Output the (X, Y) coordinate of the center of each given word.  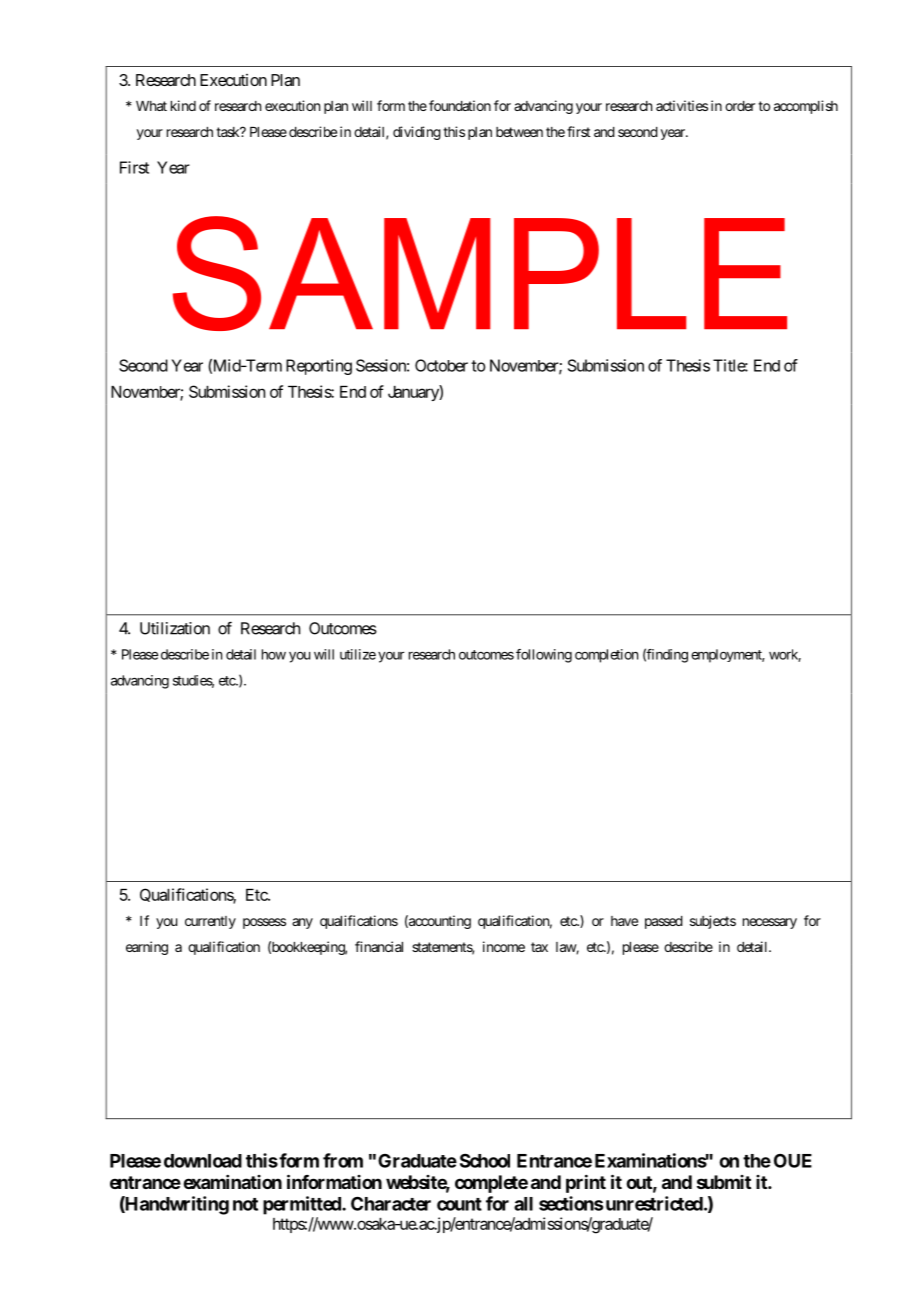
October (441, 365)
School (485, 1160)
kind (183, 105)
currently (210, 922)
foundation (460, 105)
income (504, 946)
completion (606, 656)
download (203, 1161)
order (740, 106)
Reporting (319, 367)
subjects (713, 922)
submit (724, 1182)
